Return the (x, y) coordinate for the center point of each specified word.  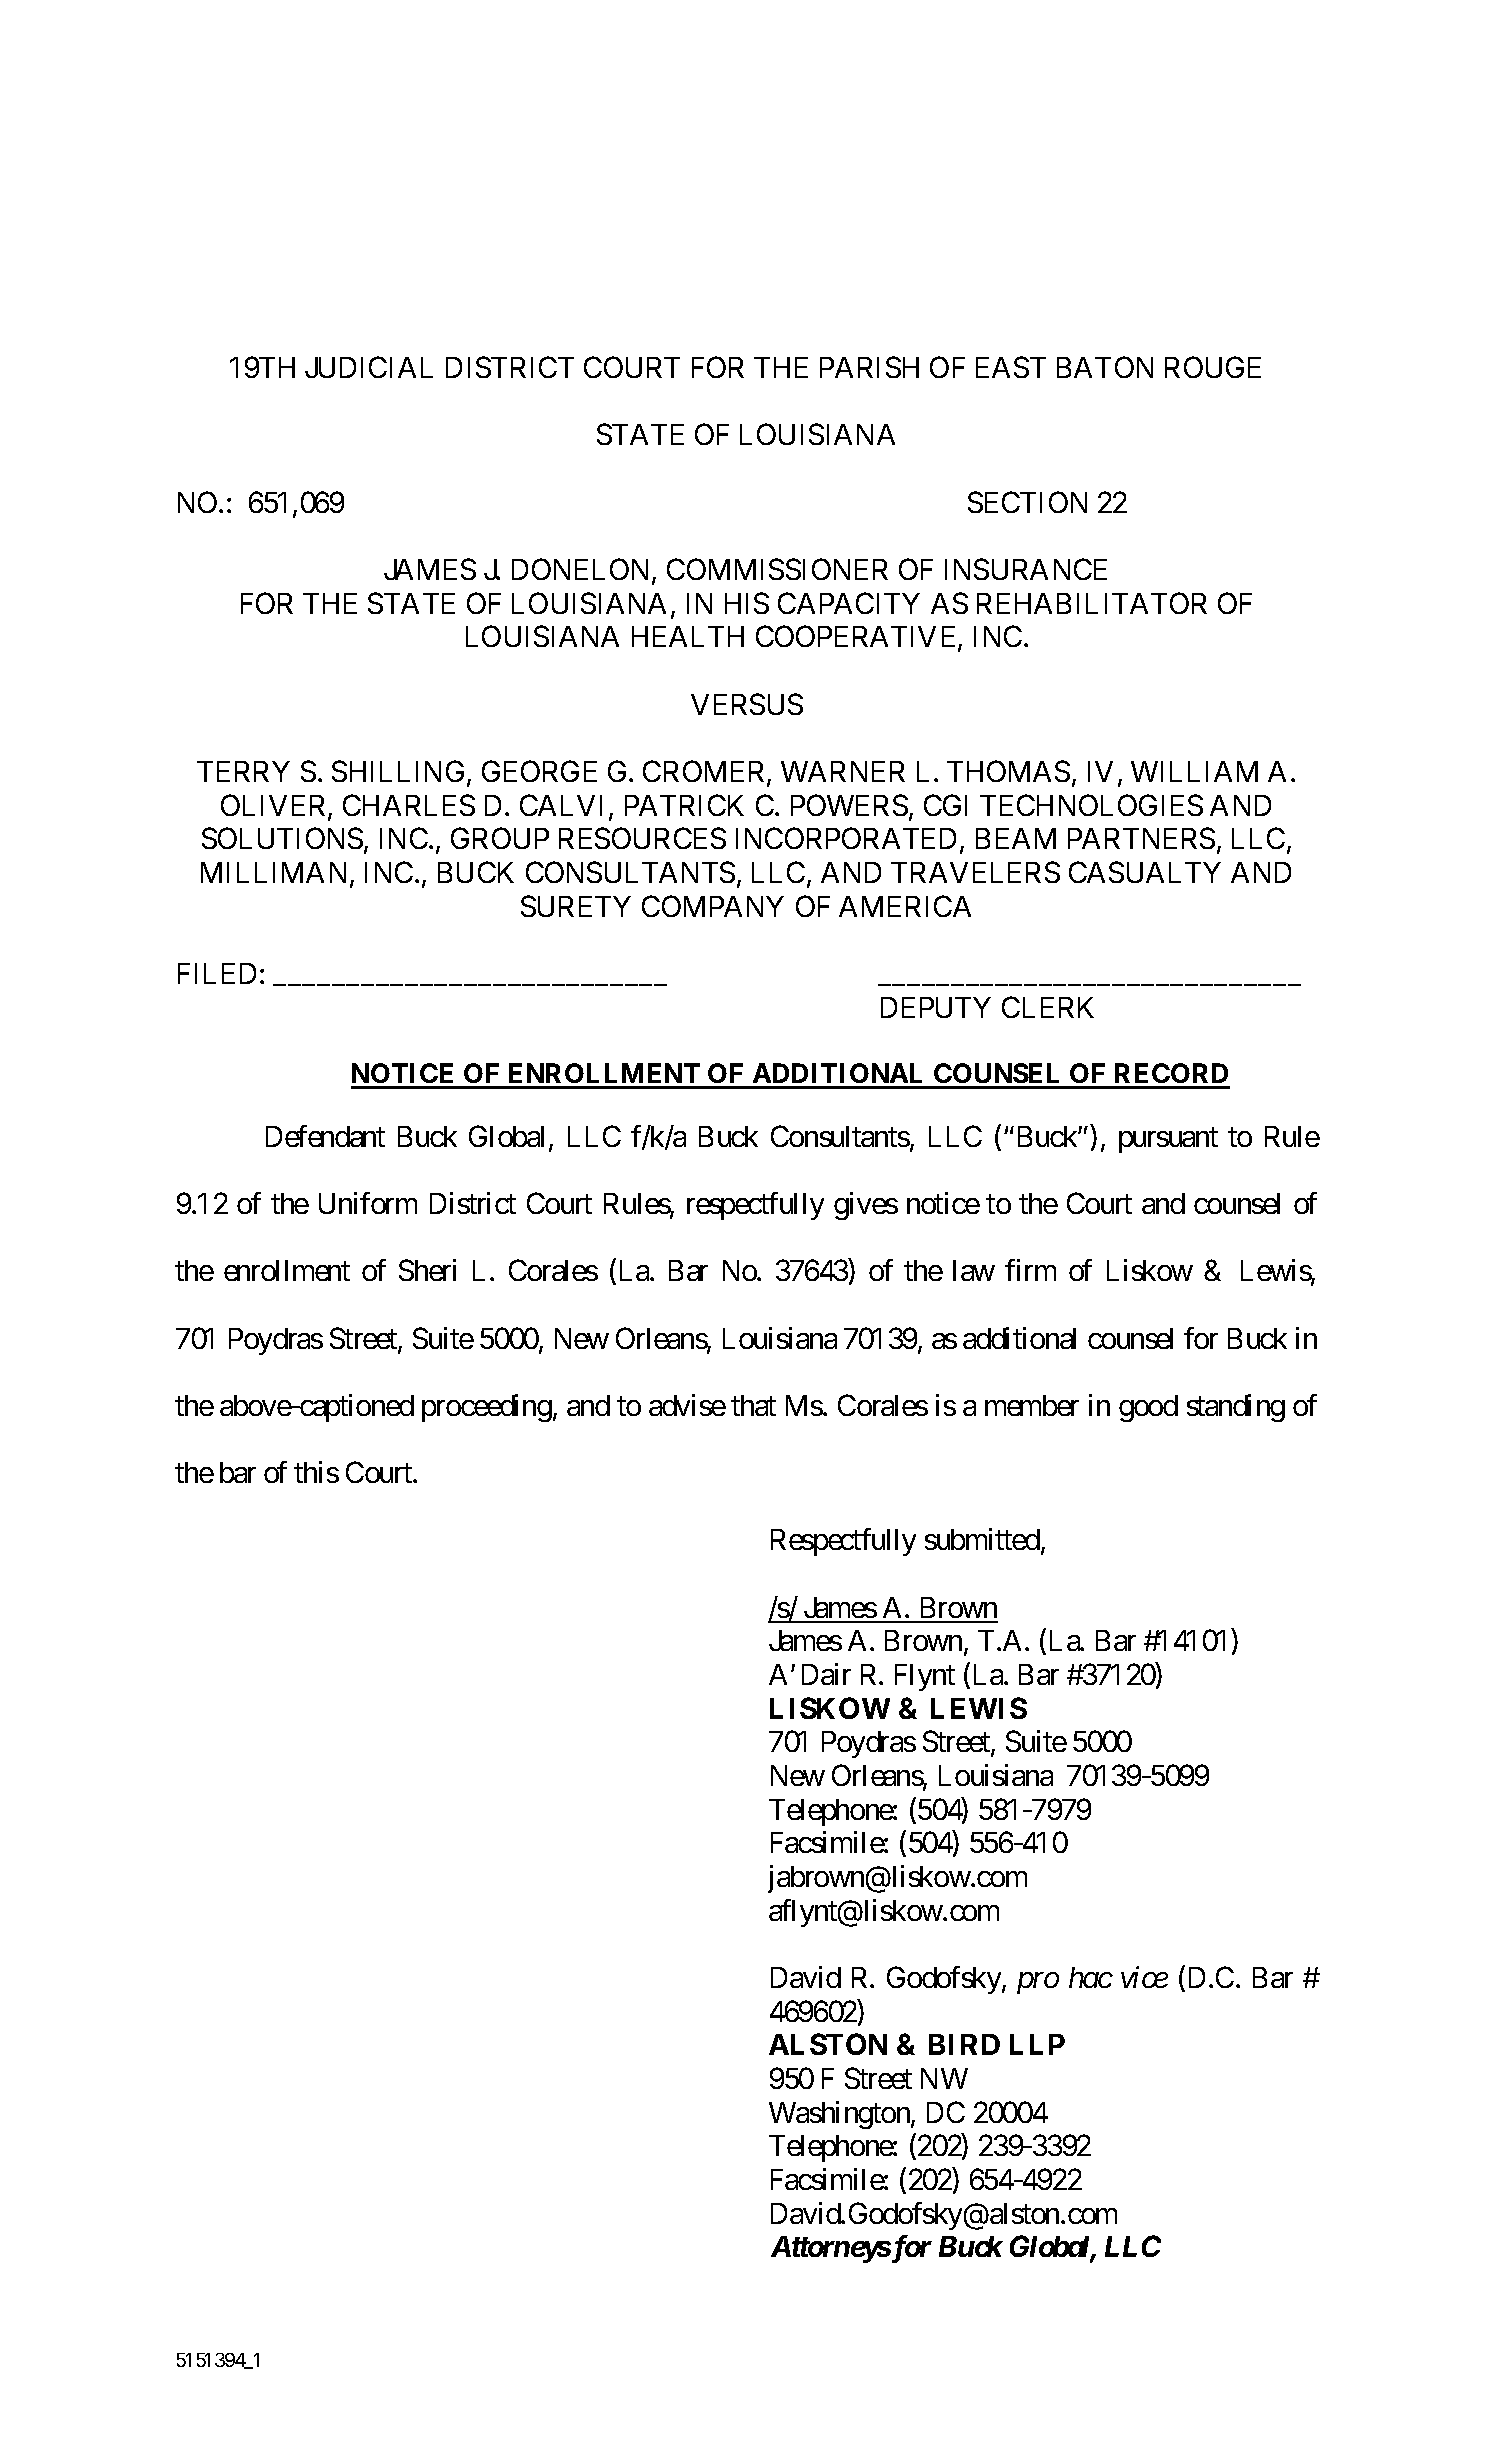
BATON (1105, 367)
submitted (983, 1541)
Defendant (325, 1136)
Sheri (427, 1270)
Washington (840, 2115)
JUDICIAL (369, 367)
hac (1090, 1977)
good (1148, 1408)
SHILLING (400, 772)
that (753, 1405)
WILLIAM (1194, 771)
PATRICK (684, 805)
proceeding (487, 1408)
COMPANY (713, 906)
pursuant (1168, 1140)
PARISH (869, 367)
